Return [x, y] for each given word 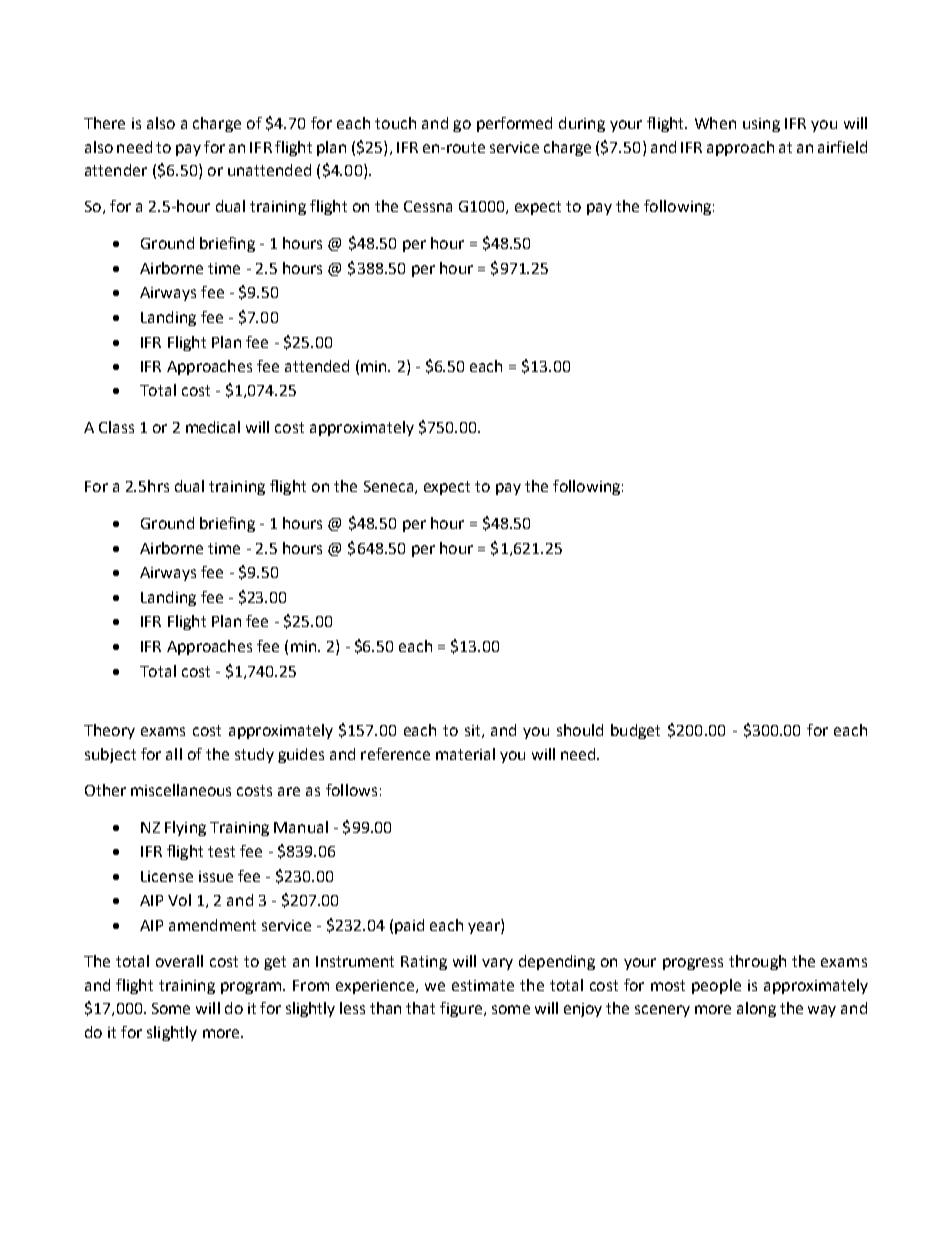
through [757, 962]
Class [116, 427]
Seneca [388, 486]
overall [179, 961]
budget [635, 731]
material [465, 754]
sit [474, 731]
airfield [842, 147]
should [580, 730]
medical [213, 427]
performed [514, 124]
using [761, 125]
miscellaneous [181, 790]
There [104, 123]
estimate [483, 985]
